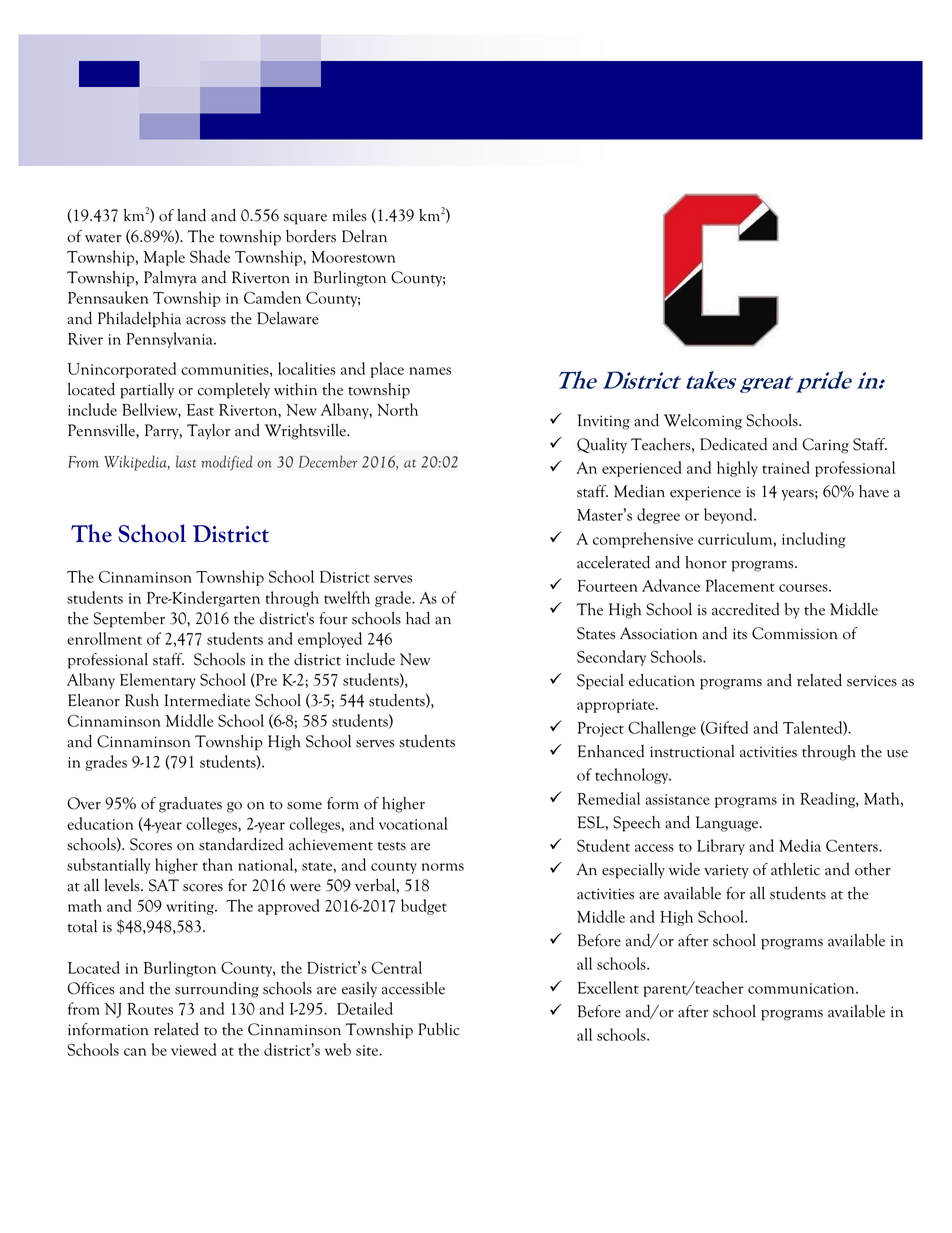 This page has width=952, height=1233. What do you see at coordinates (825, 446) in the page?
I see `Caring` at bounding box center [825, 446].
